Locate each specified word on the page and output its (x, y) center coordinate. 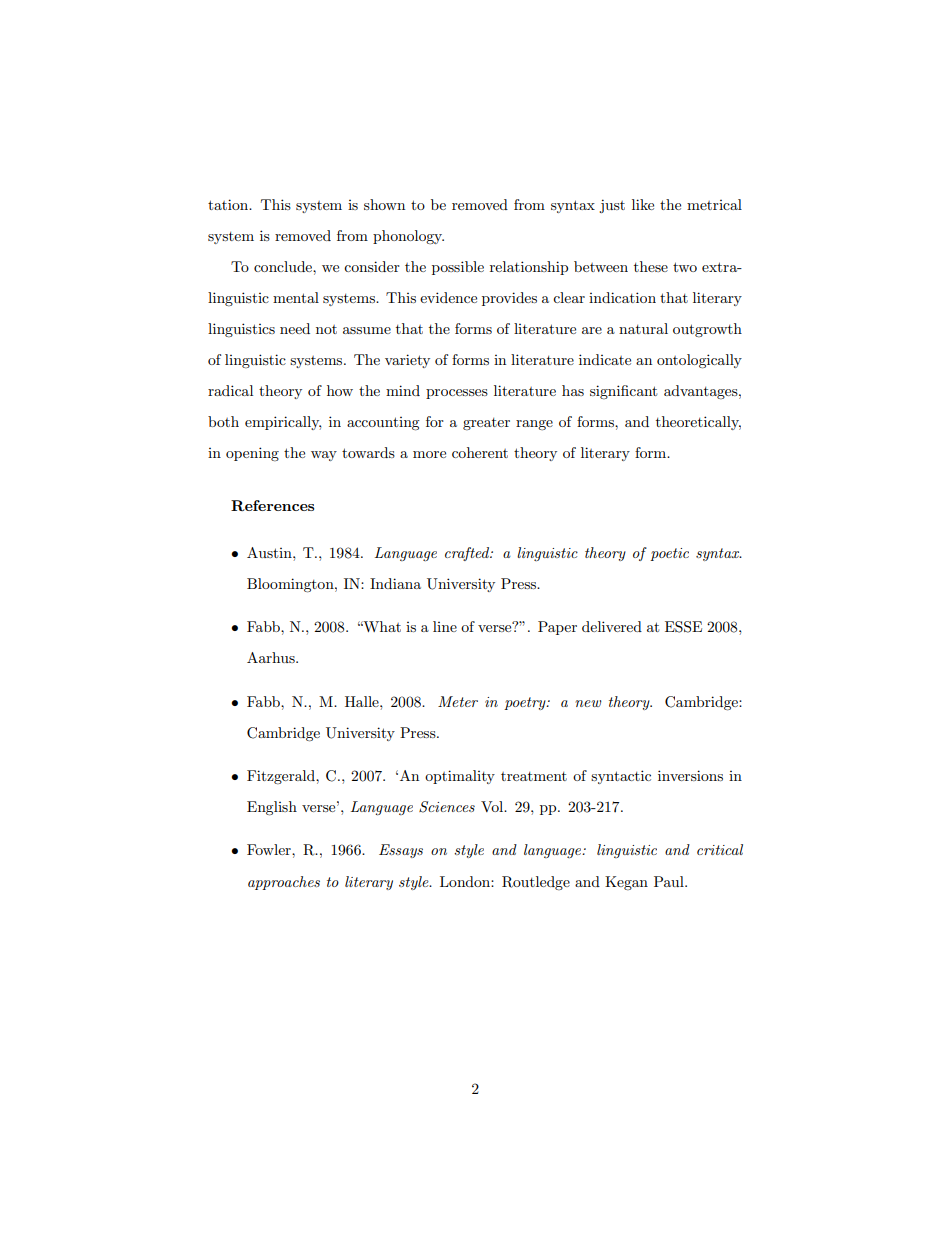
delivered (612, 626)
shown (384, 204)
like (643, 204)
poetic (669, 554)
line (445, 626)
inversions (690, 775)
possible (458, 268)
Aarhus (272, 657)
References (272, 505)
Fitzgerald (282, 777)
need (295, 328)
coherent (480, 452)
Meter (458, 701)
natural (643, 328)
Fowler (270, 849)
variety (407, 361)
